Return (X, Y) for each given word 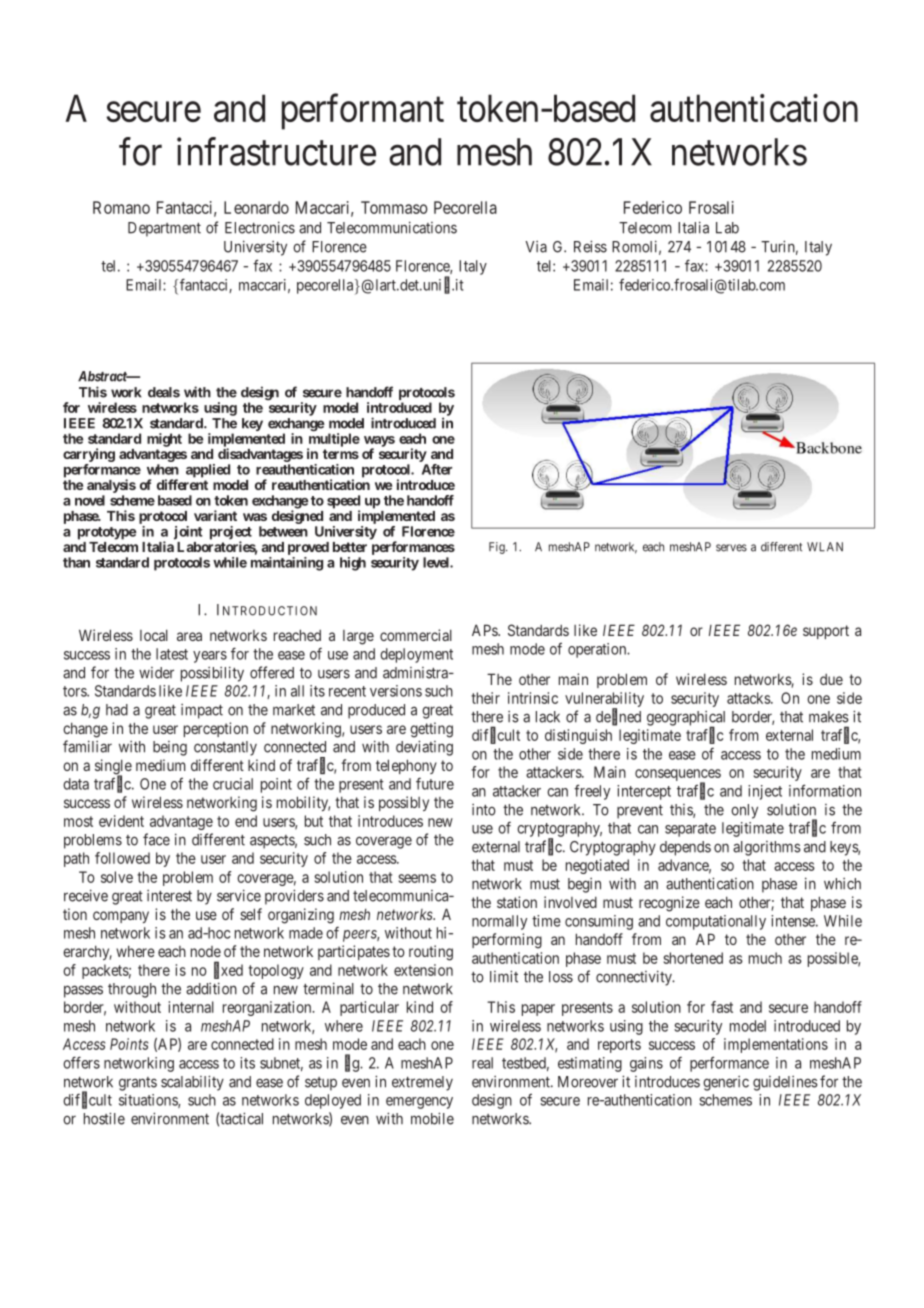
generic (726, 1083)
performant (363, 112)
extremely (422, 1083)
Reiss (590, 246)
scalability (192, 1083)
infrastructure (276, 151)
